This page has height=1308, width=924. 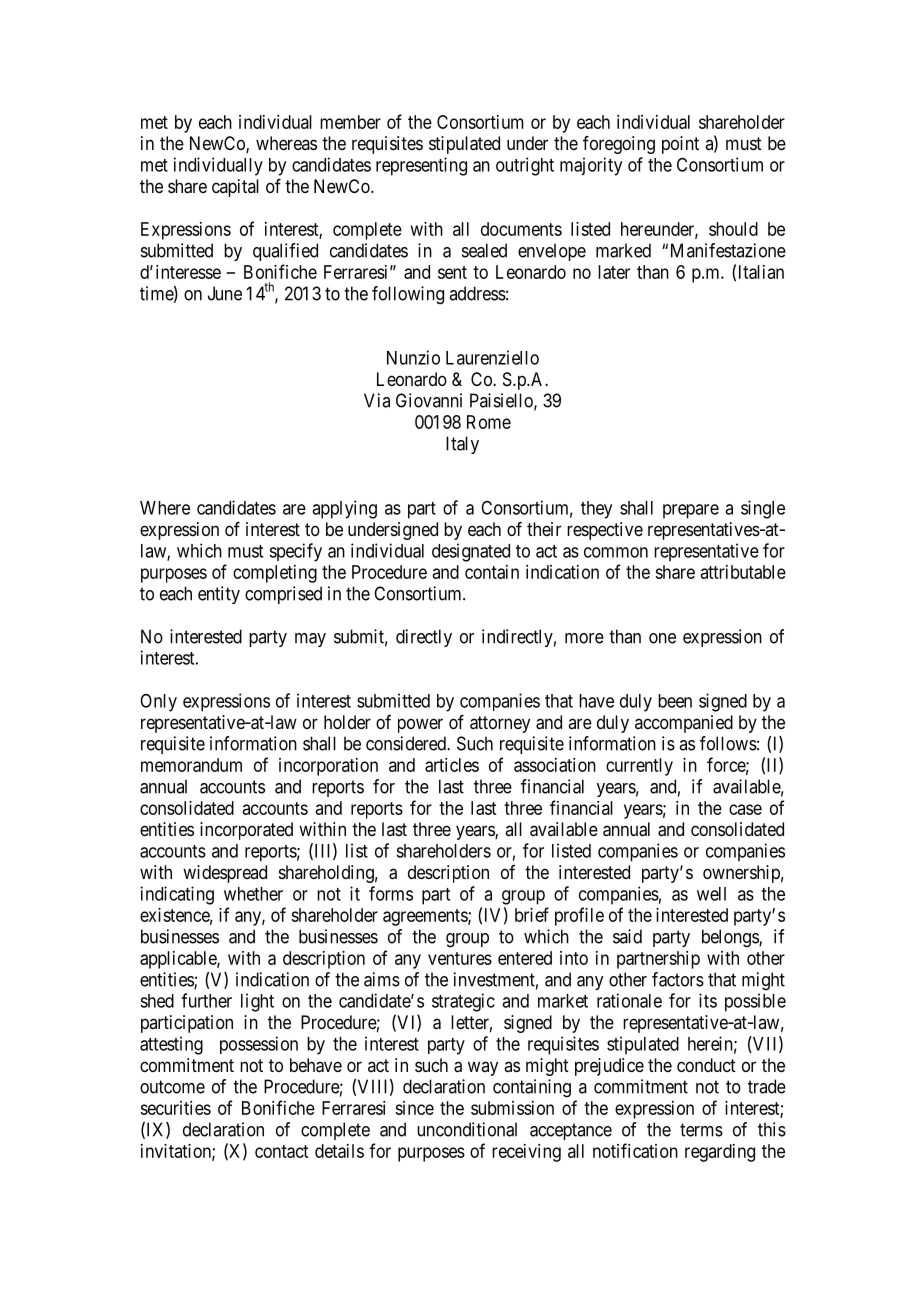 What do you see at coordinates (711, 894) in the page?
I see `well` at bounding box center [711, 894].
